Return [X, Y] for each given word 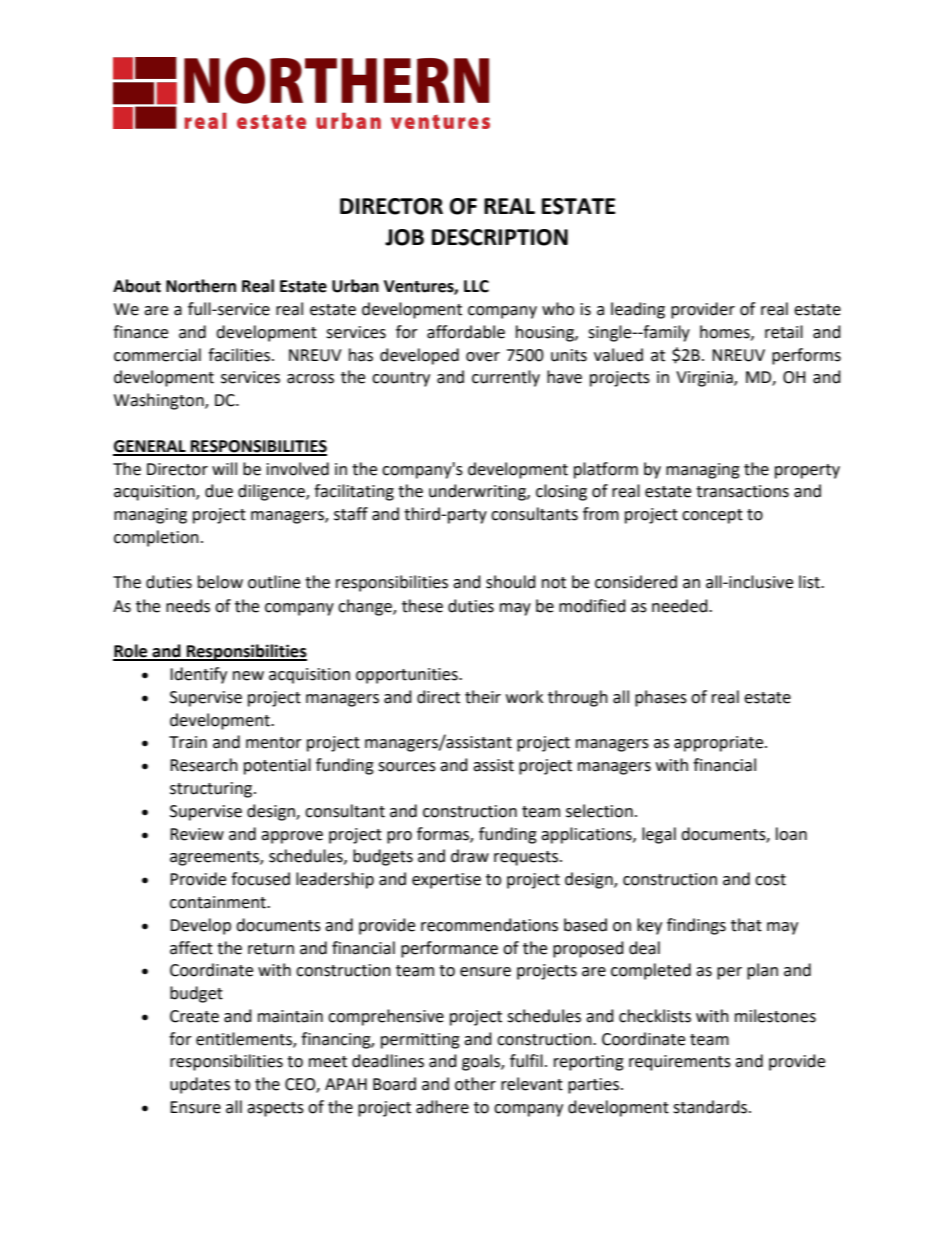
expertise [446, 881]
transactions [742, 491]
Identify [198, 675]
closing [561, 492]
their [483, 697]
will [224, 468]
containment [219, 902]
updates [200, 1085]
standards [711, 1107]
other [475, 1084]
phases [661, 698]
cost [770, 880]
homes [726, 332]
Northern [201, 286]
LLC [476, 286]
